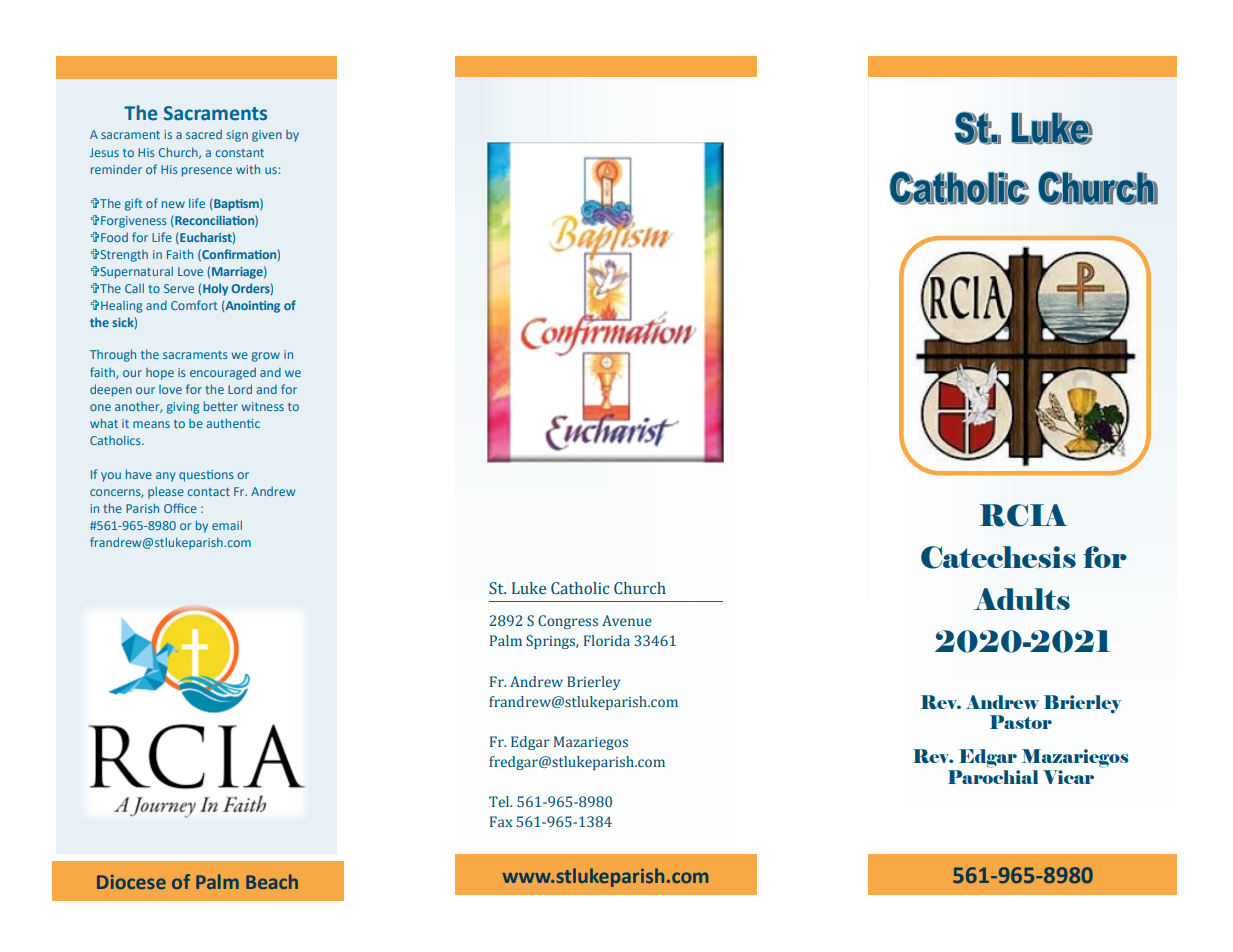 The height and width of the screenshot is (952, 1233). I want to click on with, so click(248, 169).
